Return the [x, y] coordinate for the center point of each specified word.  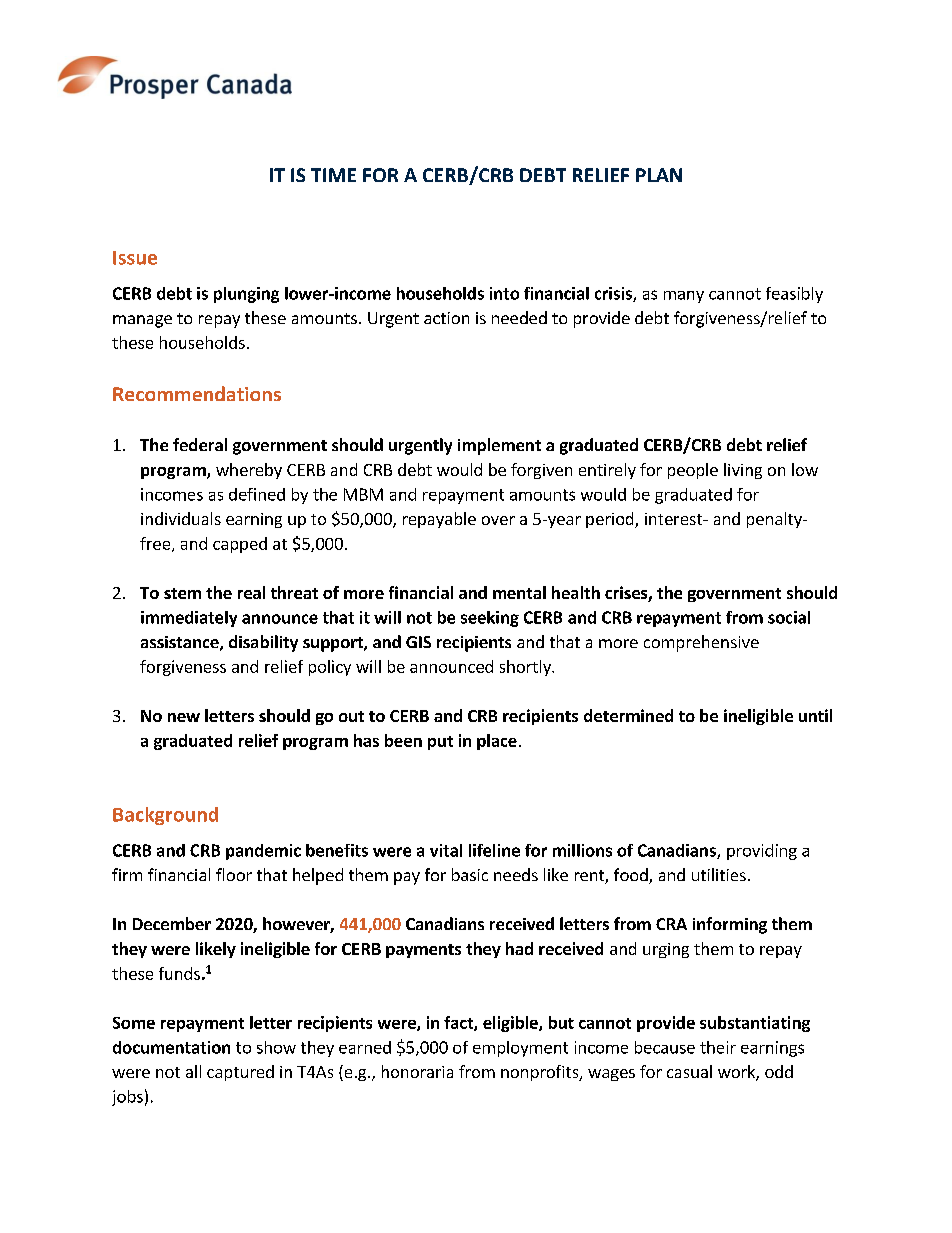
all [193, 1071]
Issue [135, 258]
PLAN [659, 175]
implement [499, 446]
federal [200, 444]
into [504, 293]
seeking [490, 619]
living [743, 471]
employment [520, 1049]
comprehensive [701, 643]
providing [762, 852]
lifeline [494, 850]
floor [234, 874]
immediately [189, 619]
